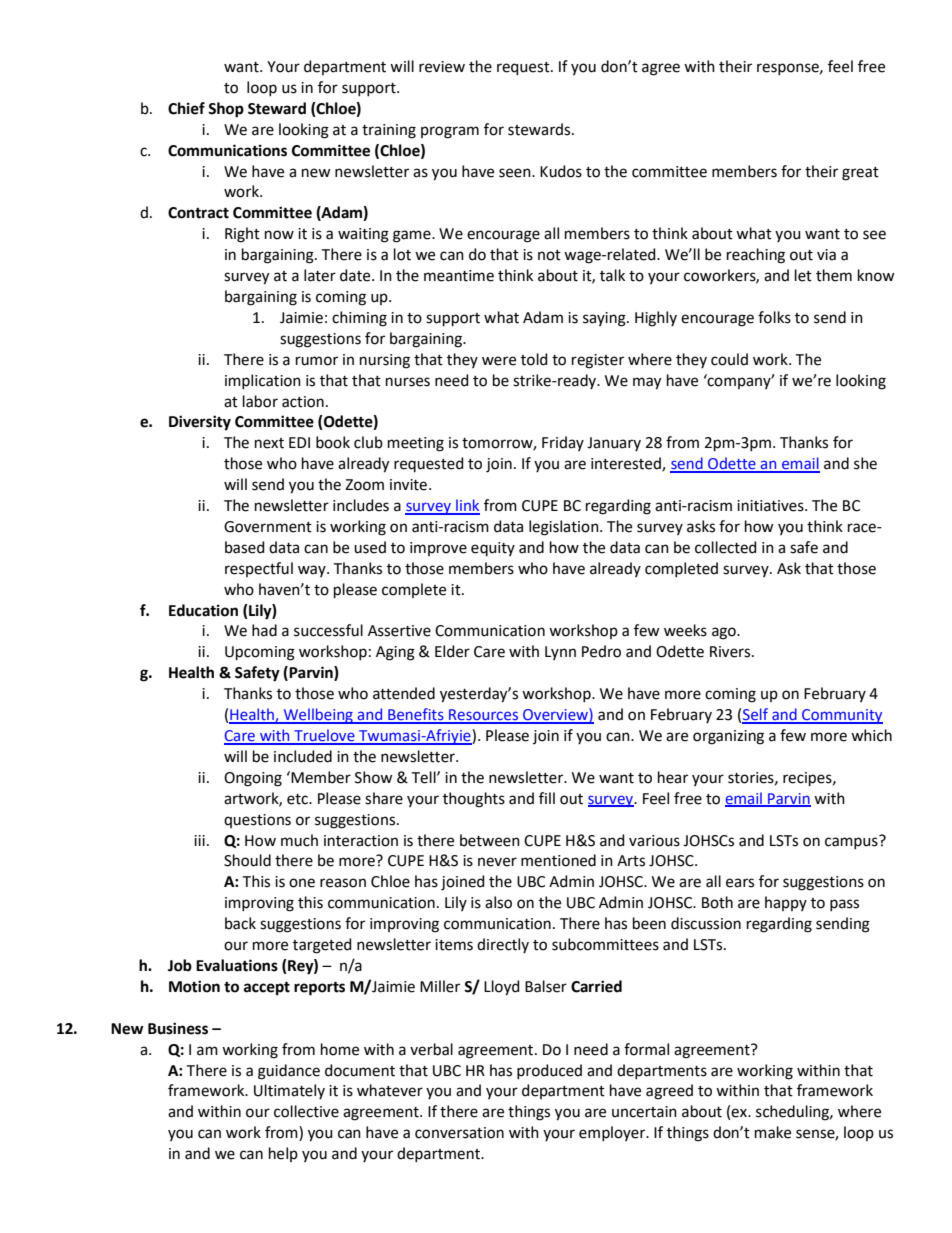 This screenshot has width=952, height=1233. What do you see at coordinates (240, 923) in the screenshot?
I see `back` at bounding box center [240, 923].
